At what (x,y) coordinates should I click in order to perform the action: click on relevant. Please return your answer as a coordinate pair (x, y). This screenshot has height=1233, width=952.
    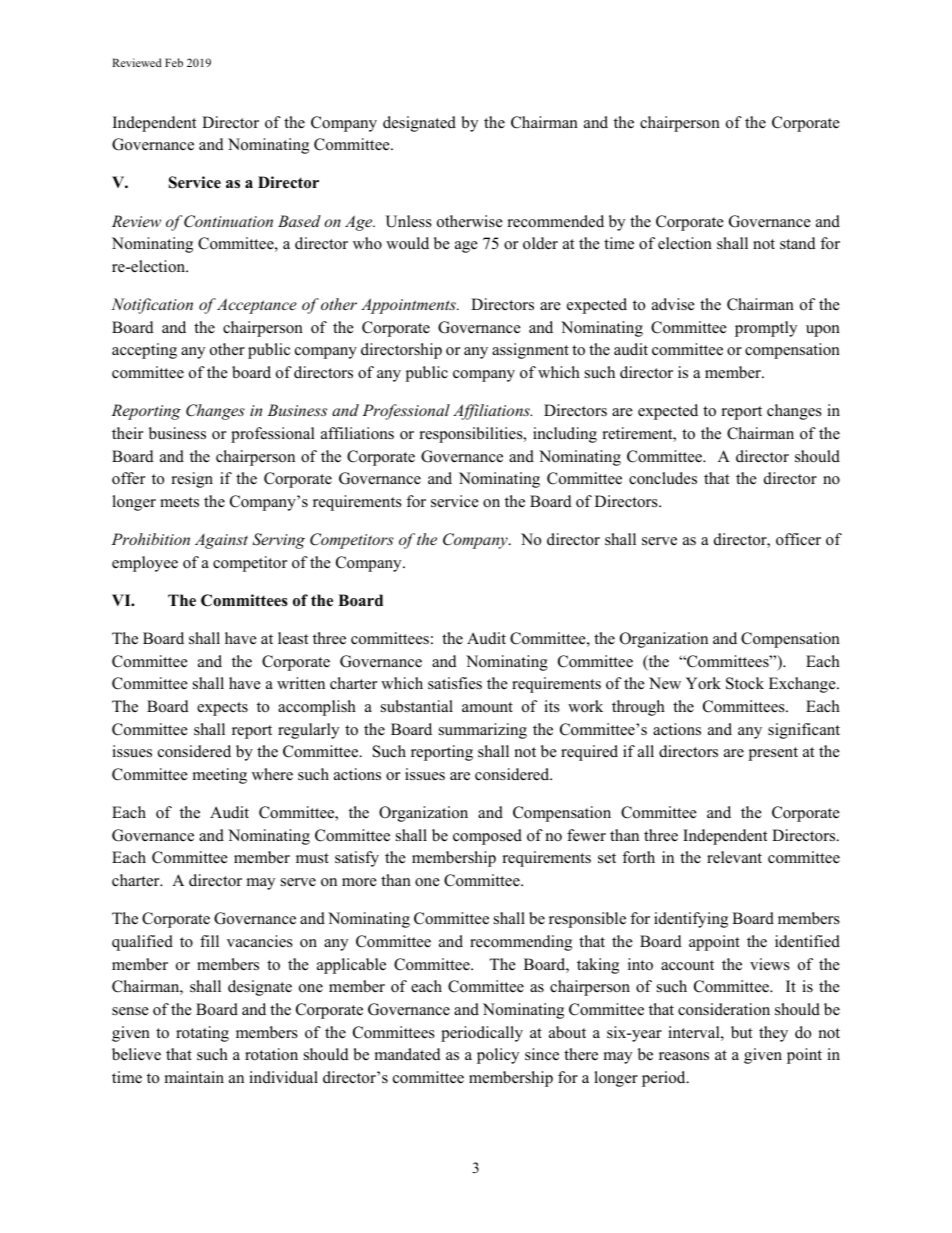
    Looking at the image, I should click on (734, 857).
